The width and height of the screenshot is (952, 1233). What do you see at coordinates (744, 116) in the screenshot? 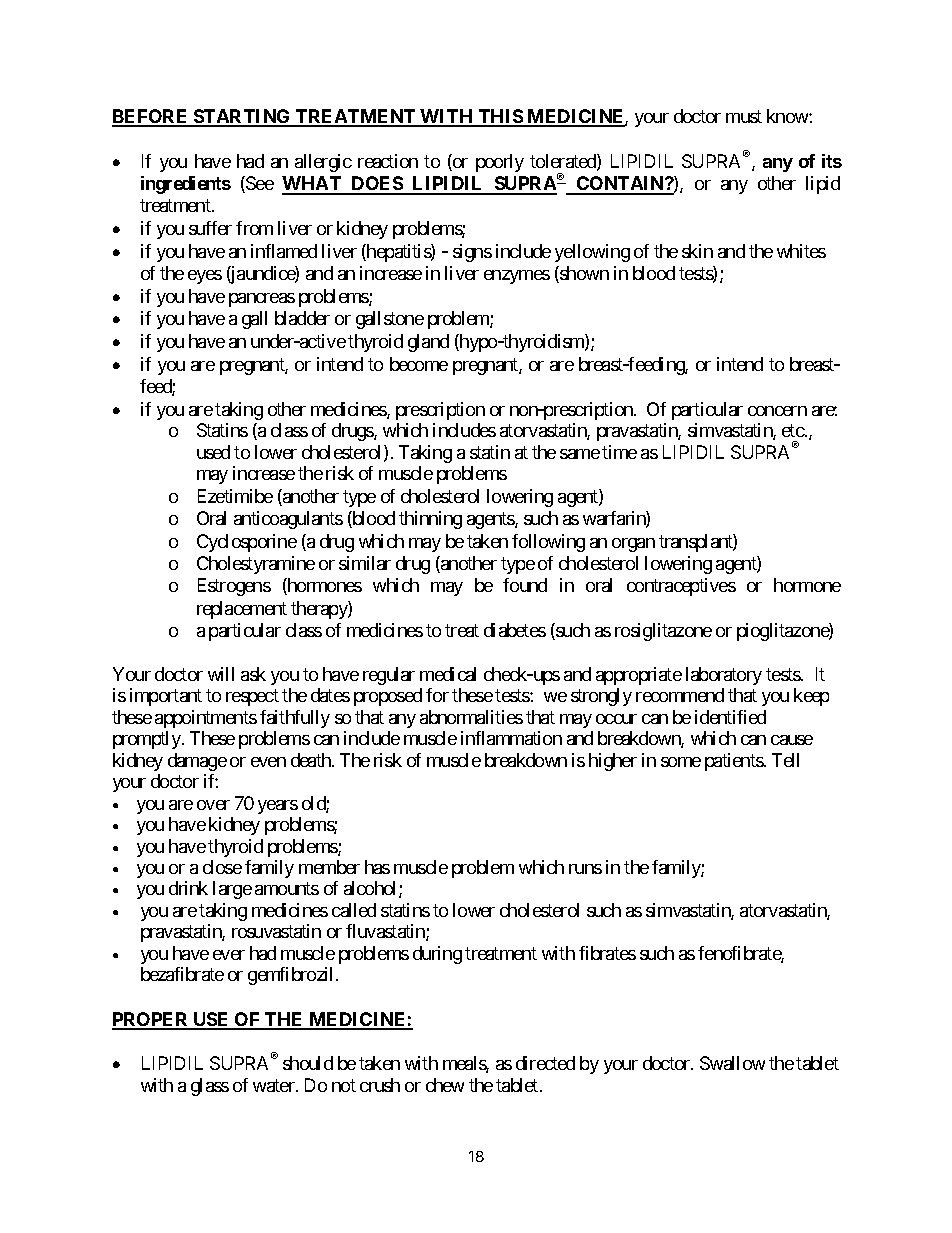
I see `must` at bounding box center [744, 116].
